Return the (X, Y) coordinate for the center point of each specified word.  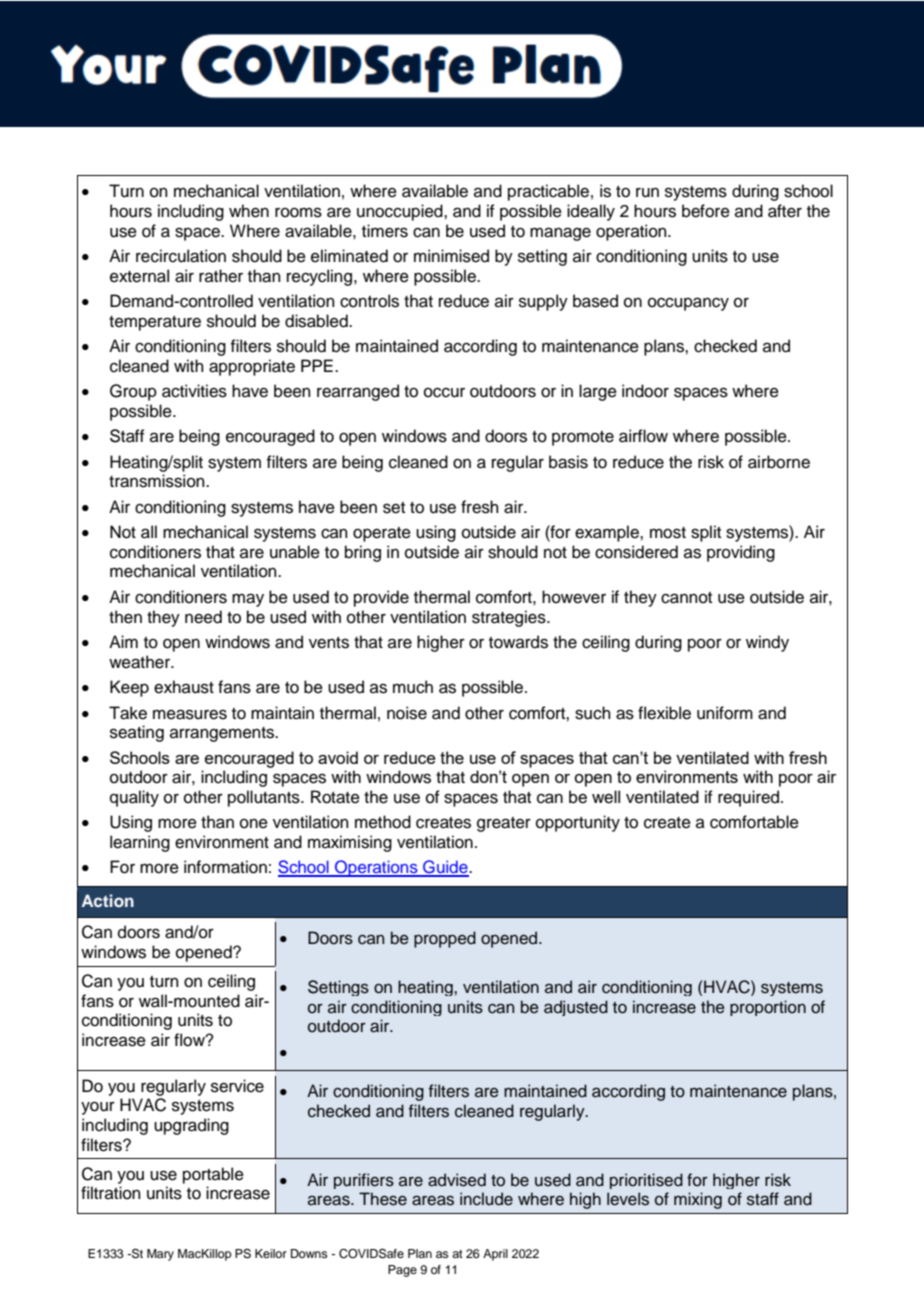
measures (190, 714)
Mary (160, 1255)
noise (407, 713)
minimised (451, 256)
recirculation (181, 256)
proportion (768, 1008)
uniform (725, 713)
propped (445, 939)
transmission (158, 481)
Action (108, 900)
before (706, 211)
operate (382, 534)
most (668, 533)
